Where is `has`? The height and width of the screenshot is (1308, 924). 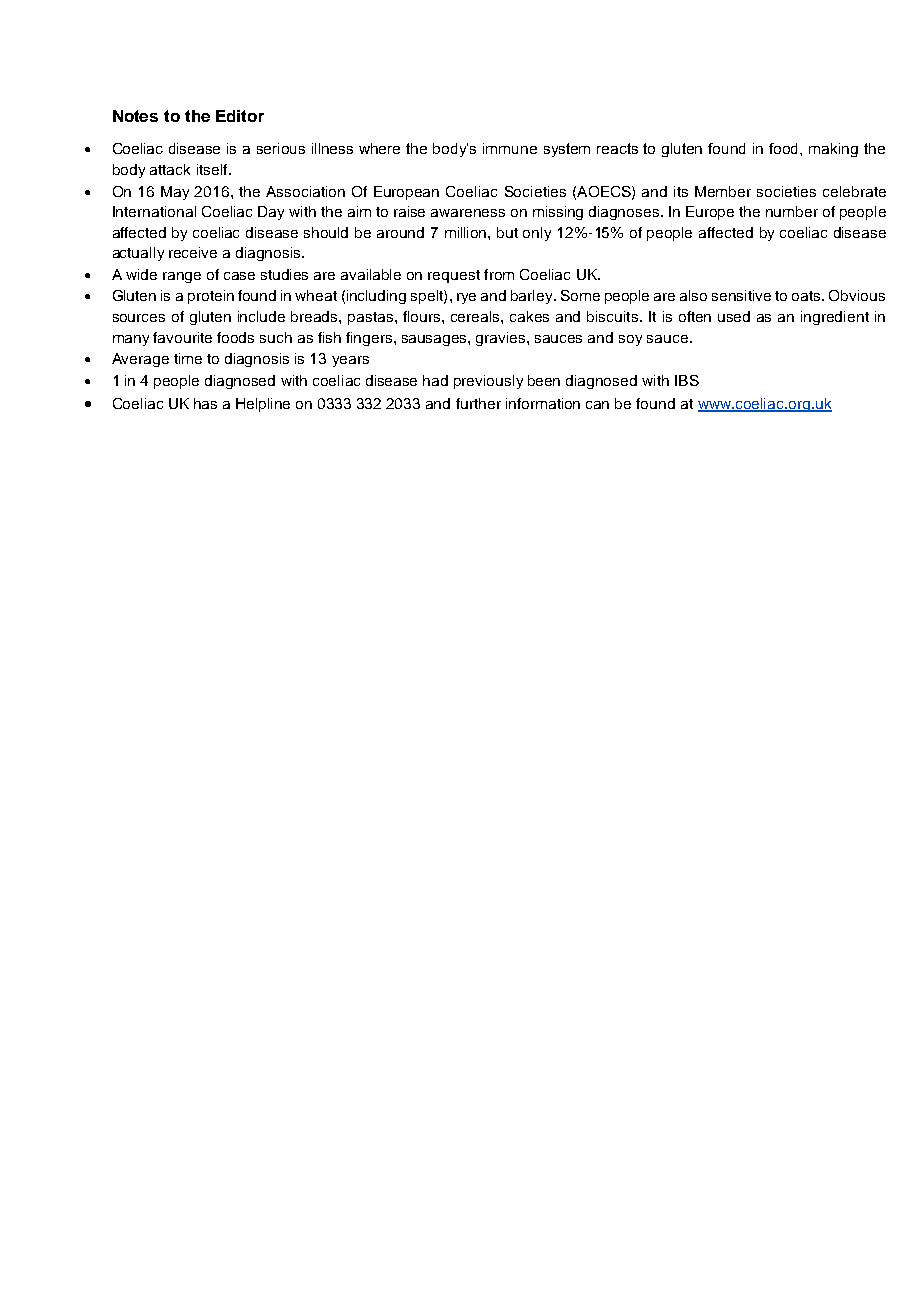 has is located at coordinates (205, 403).
